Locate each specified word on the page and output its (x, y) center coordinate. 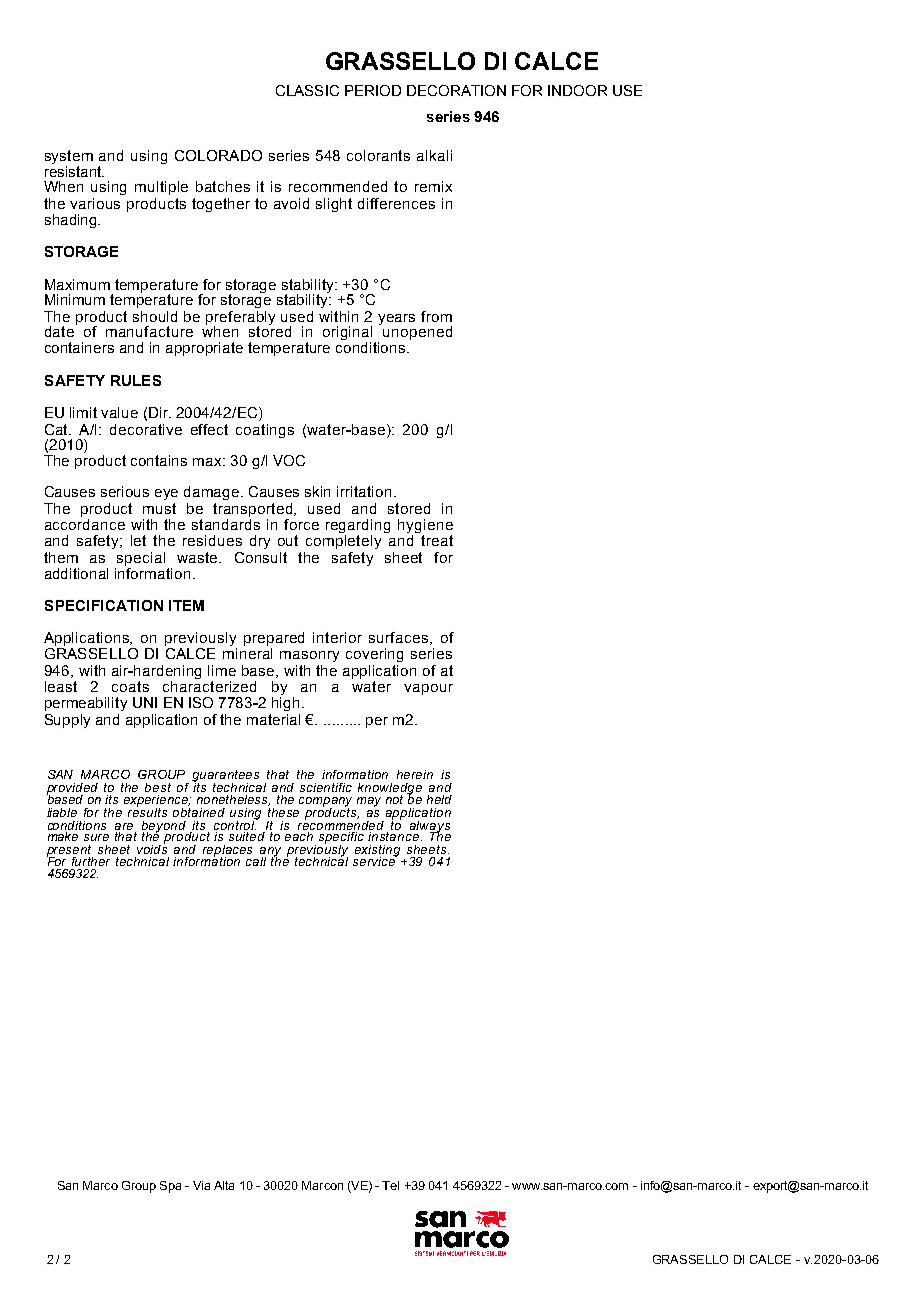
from (436, 316)
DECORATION (456, 90)
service (375, 860)
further (91, 861)
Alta (224, 1185)
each (299, 836)
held (439, 799)
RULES (136, 380)
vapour (428, 689)
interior (337, 637)
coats (130, 686)
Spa (170, 1187)
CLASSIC (307, 90)
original (347, 333)
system (69, 157)
